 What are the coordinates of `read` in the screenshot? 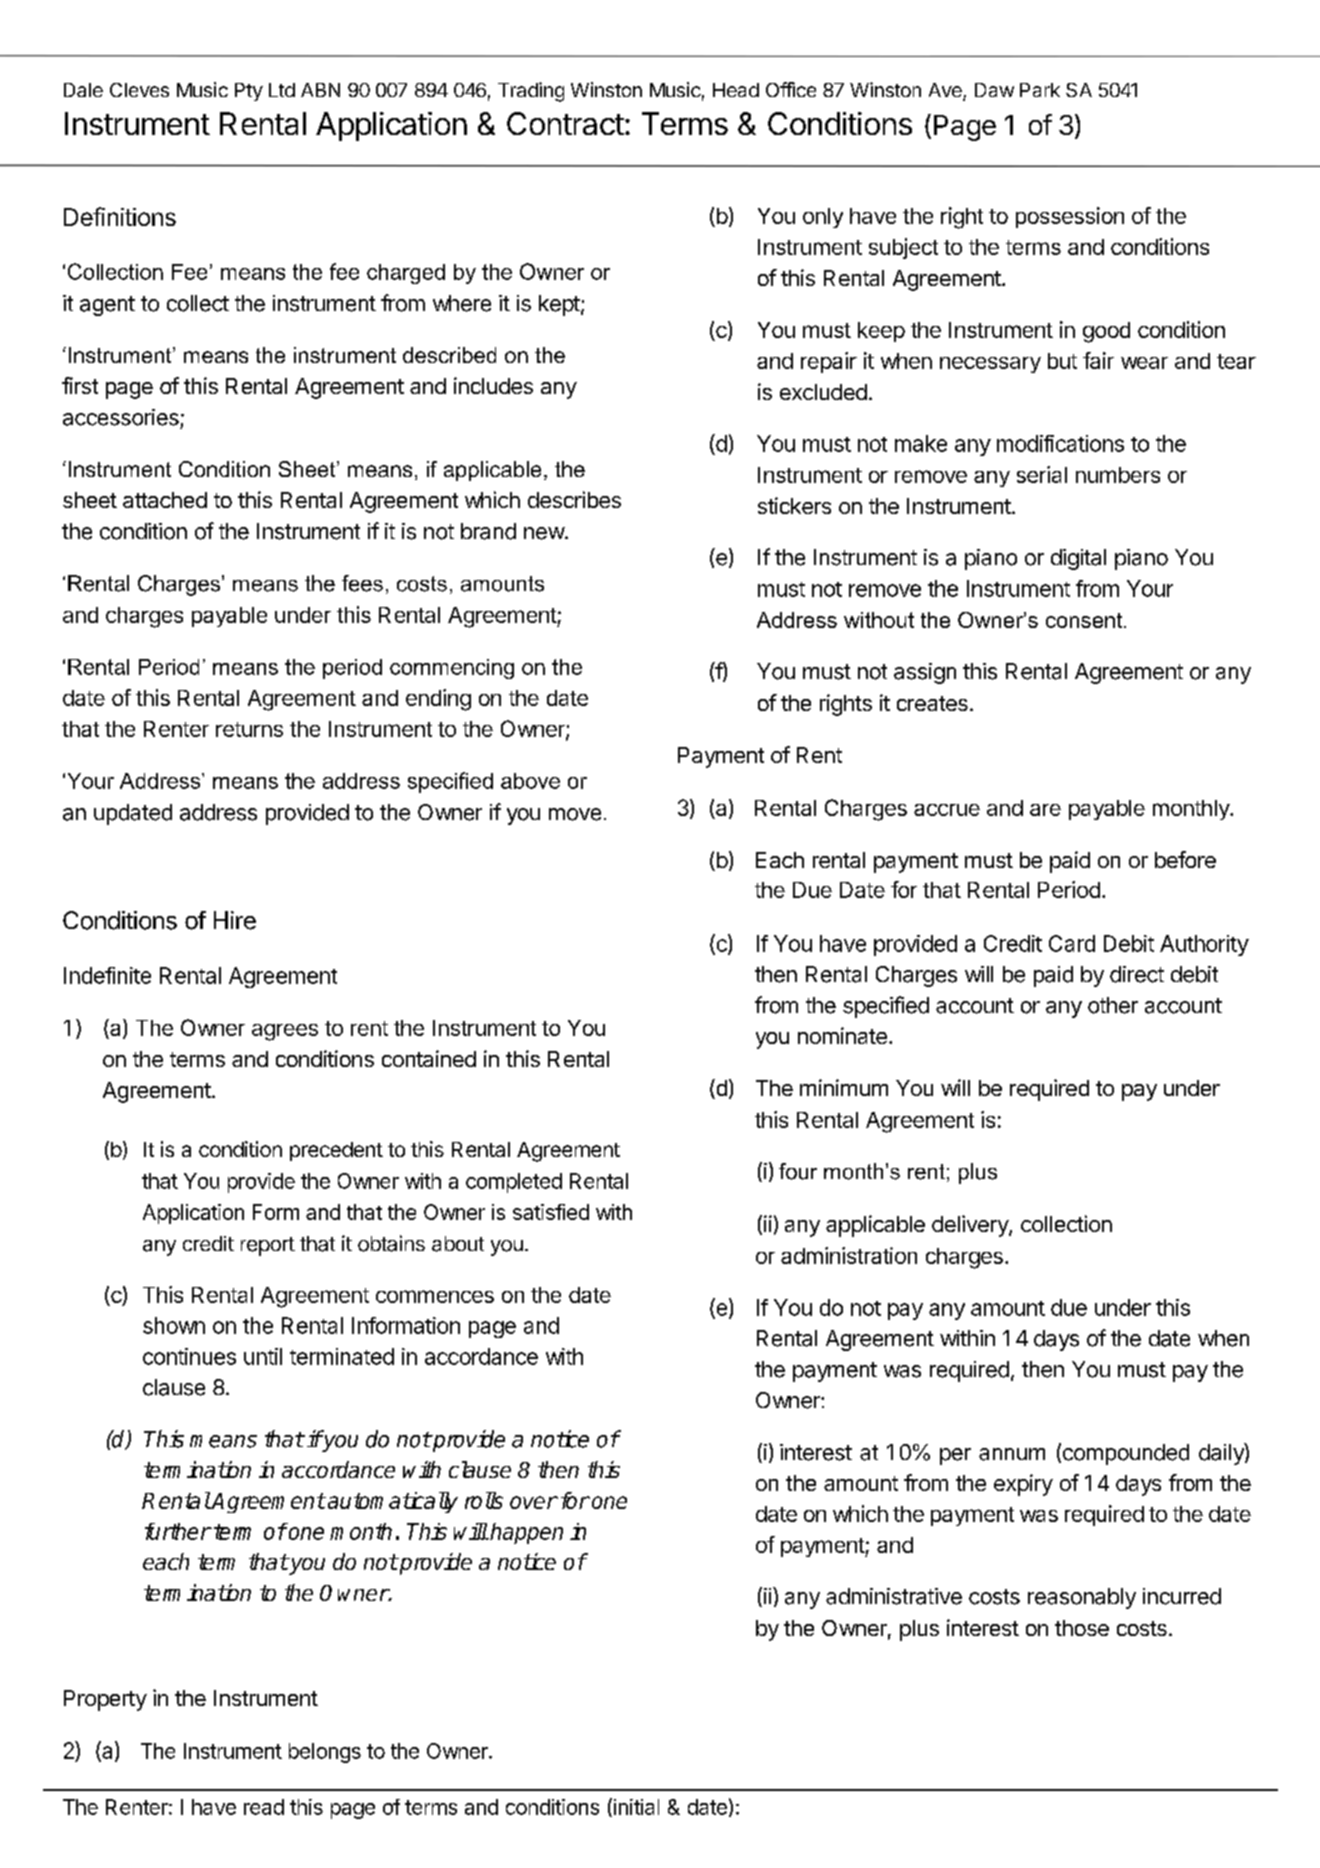 It's located at (264, 1807).
